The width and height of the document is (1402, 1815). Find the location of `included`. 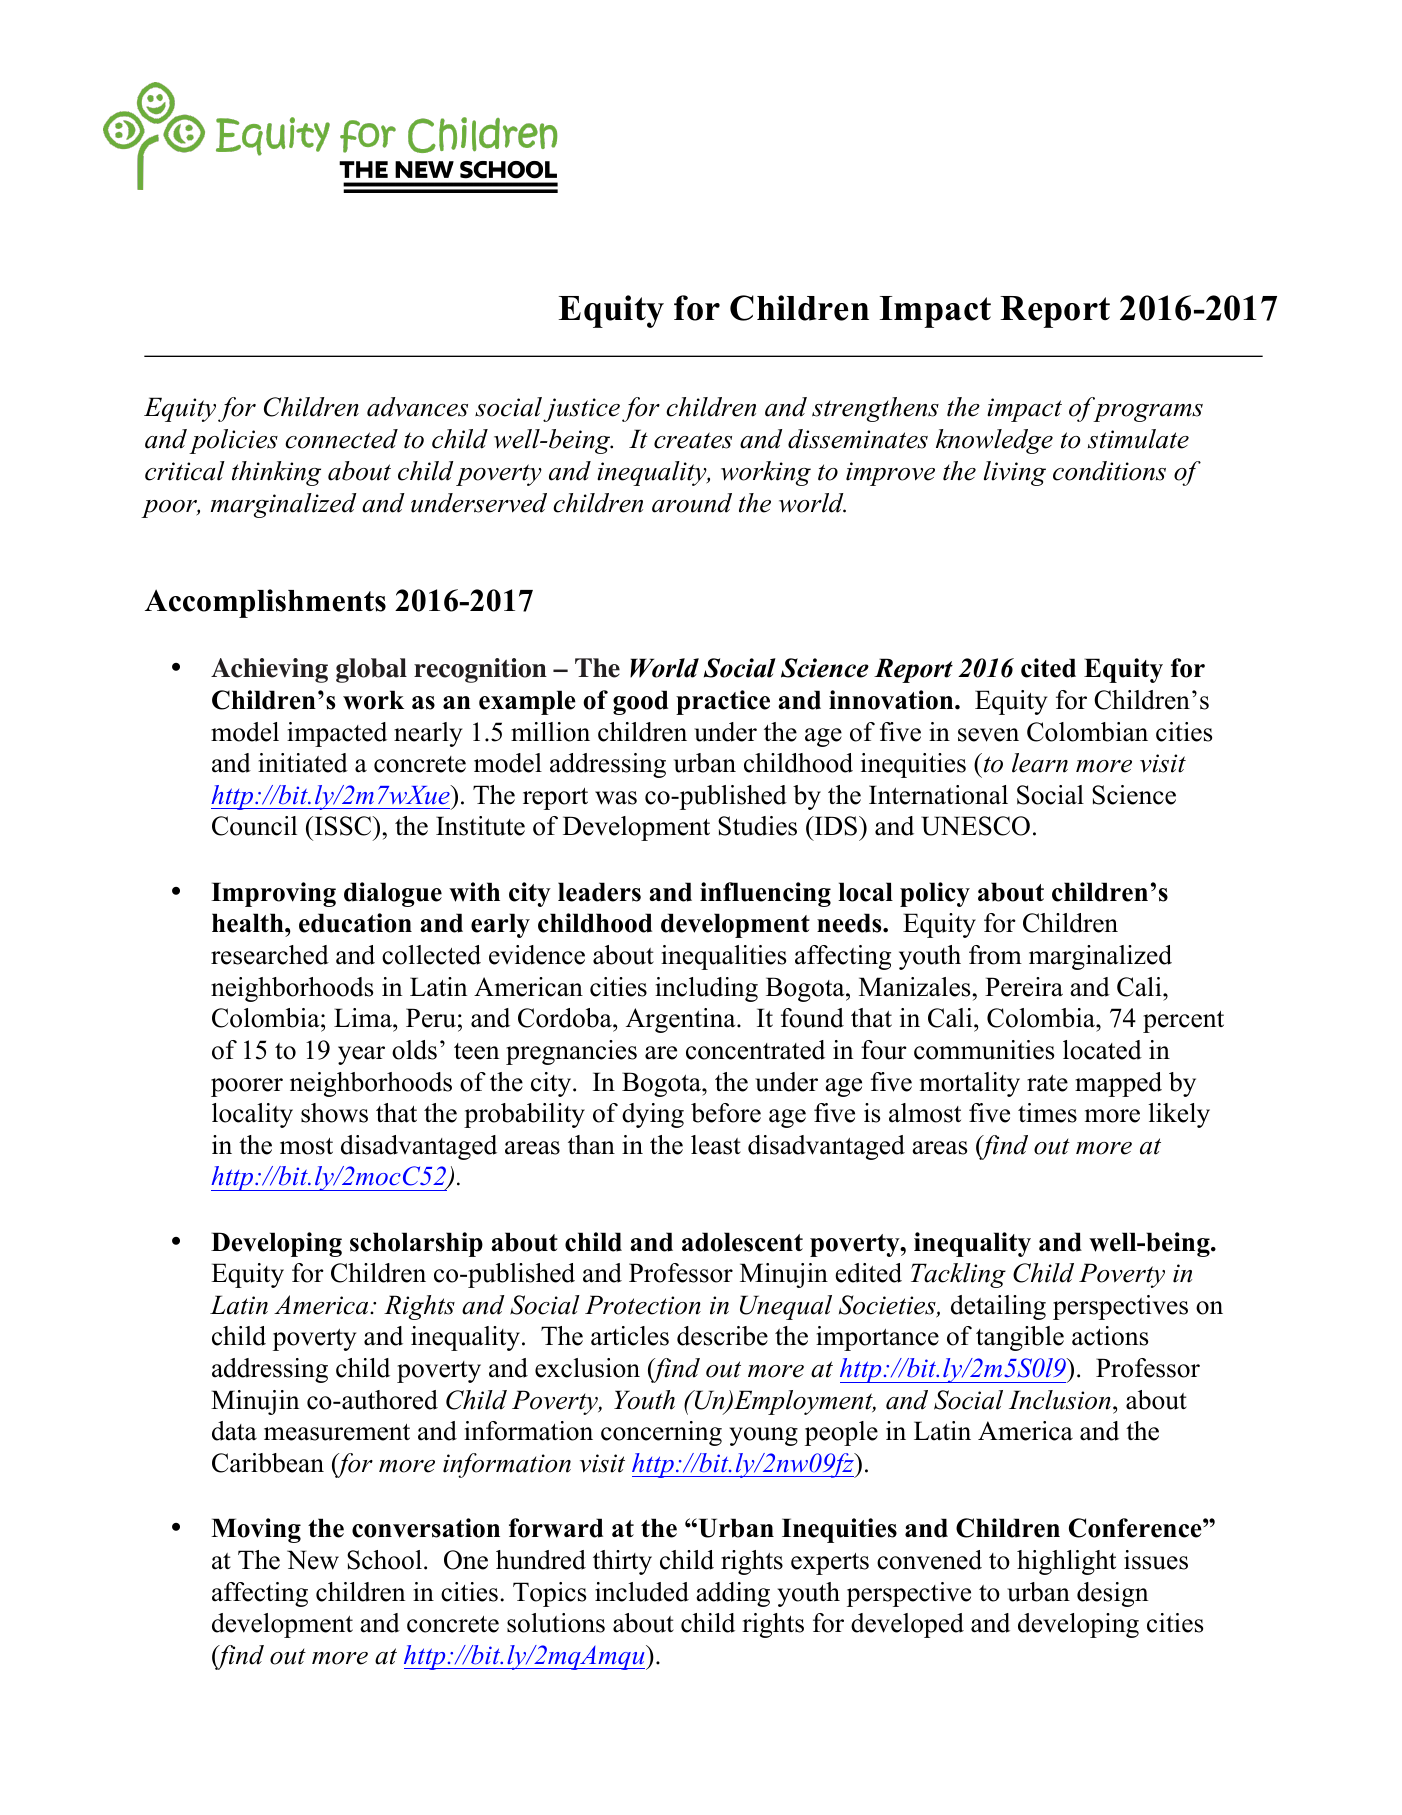

included is located at coordinates (642, 1592).
